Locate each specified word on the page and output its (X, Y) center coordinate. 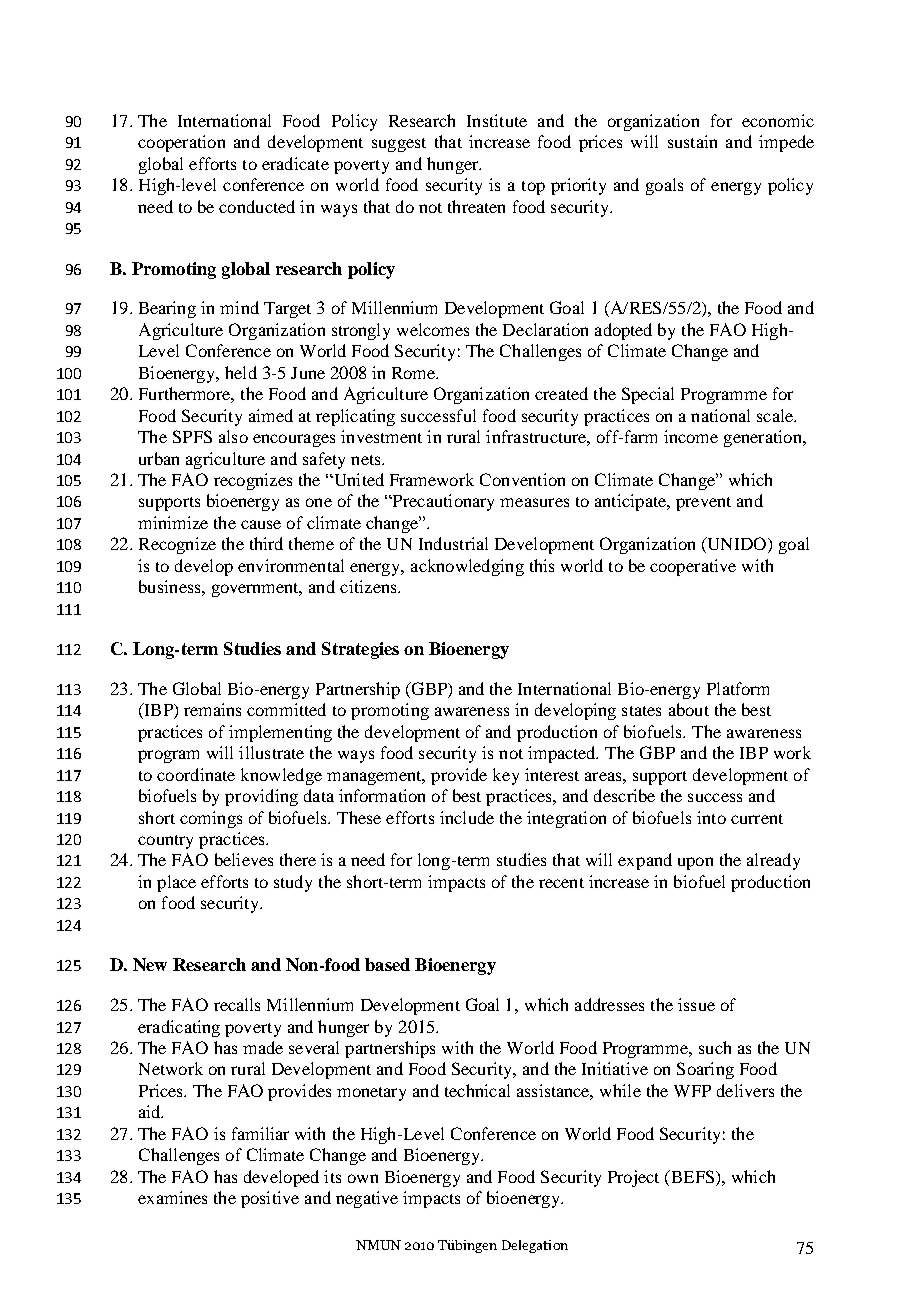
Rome (415, 373)
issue (696, 1004)
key (506, 776)
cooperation (181, 143)
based (387, 964)
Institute (497, 120)
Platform (738, 688)
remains (212, 709)
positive (270, 1199)
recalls (237, 1004)
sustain (692, 141)
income (691, 436)
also (233, 436)
